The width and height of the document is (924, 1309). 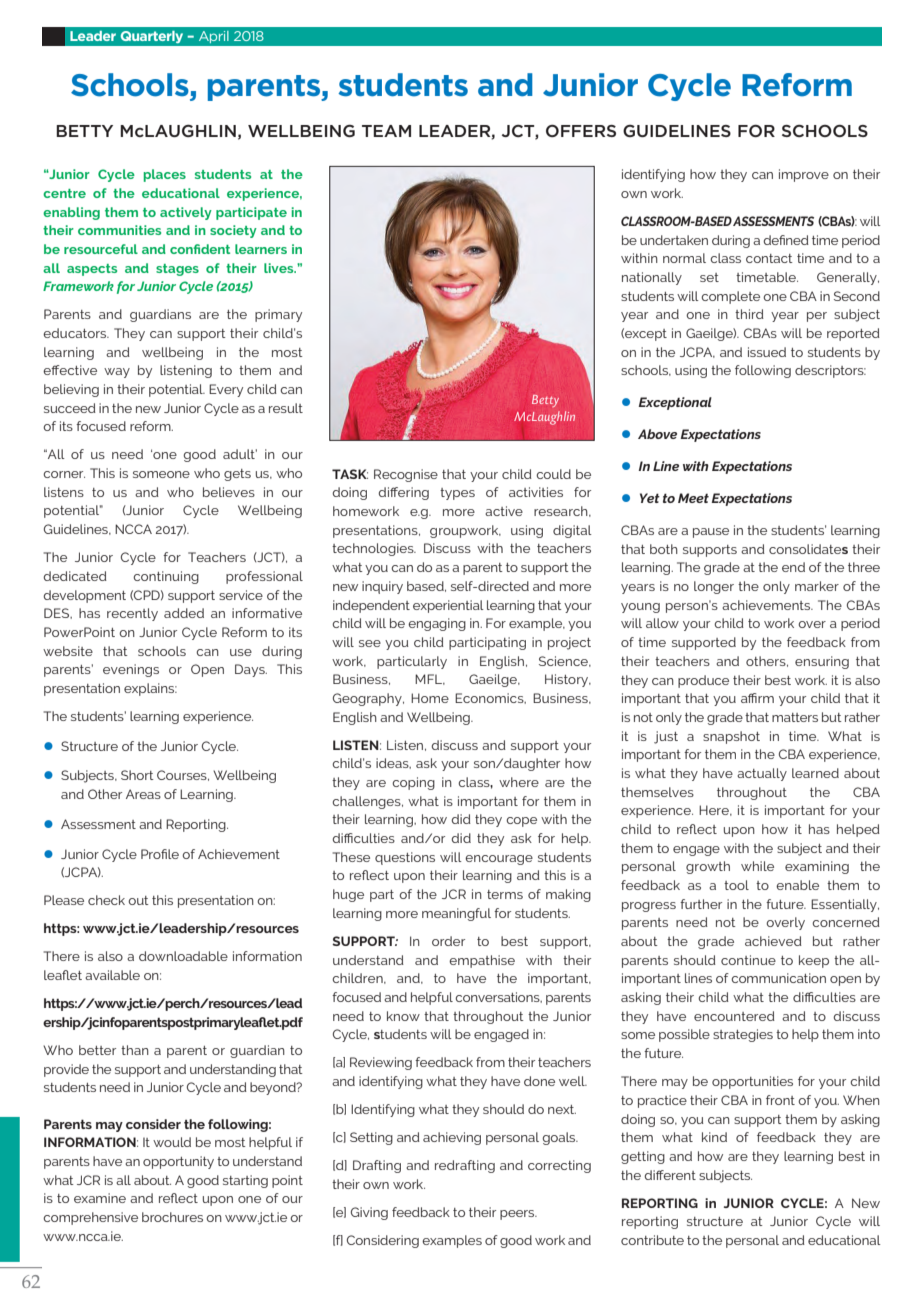 I want to click on improve, so click(x=804, y=175).
